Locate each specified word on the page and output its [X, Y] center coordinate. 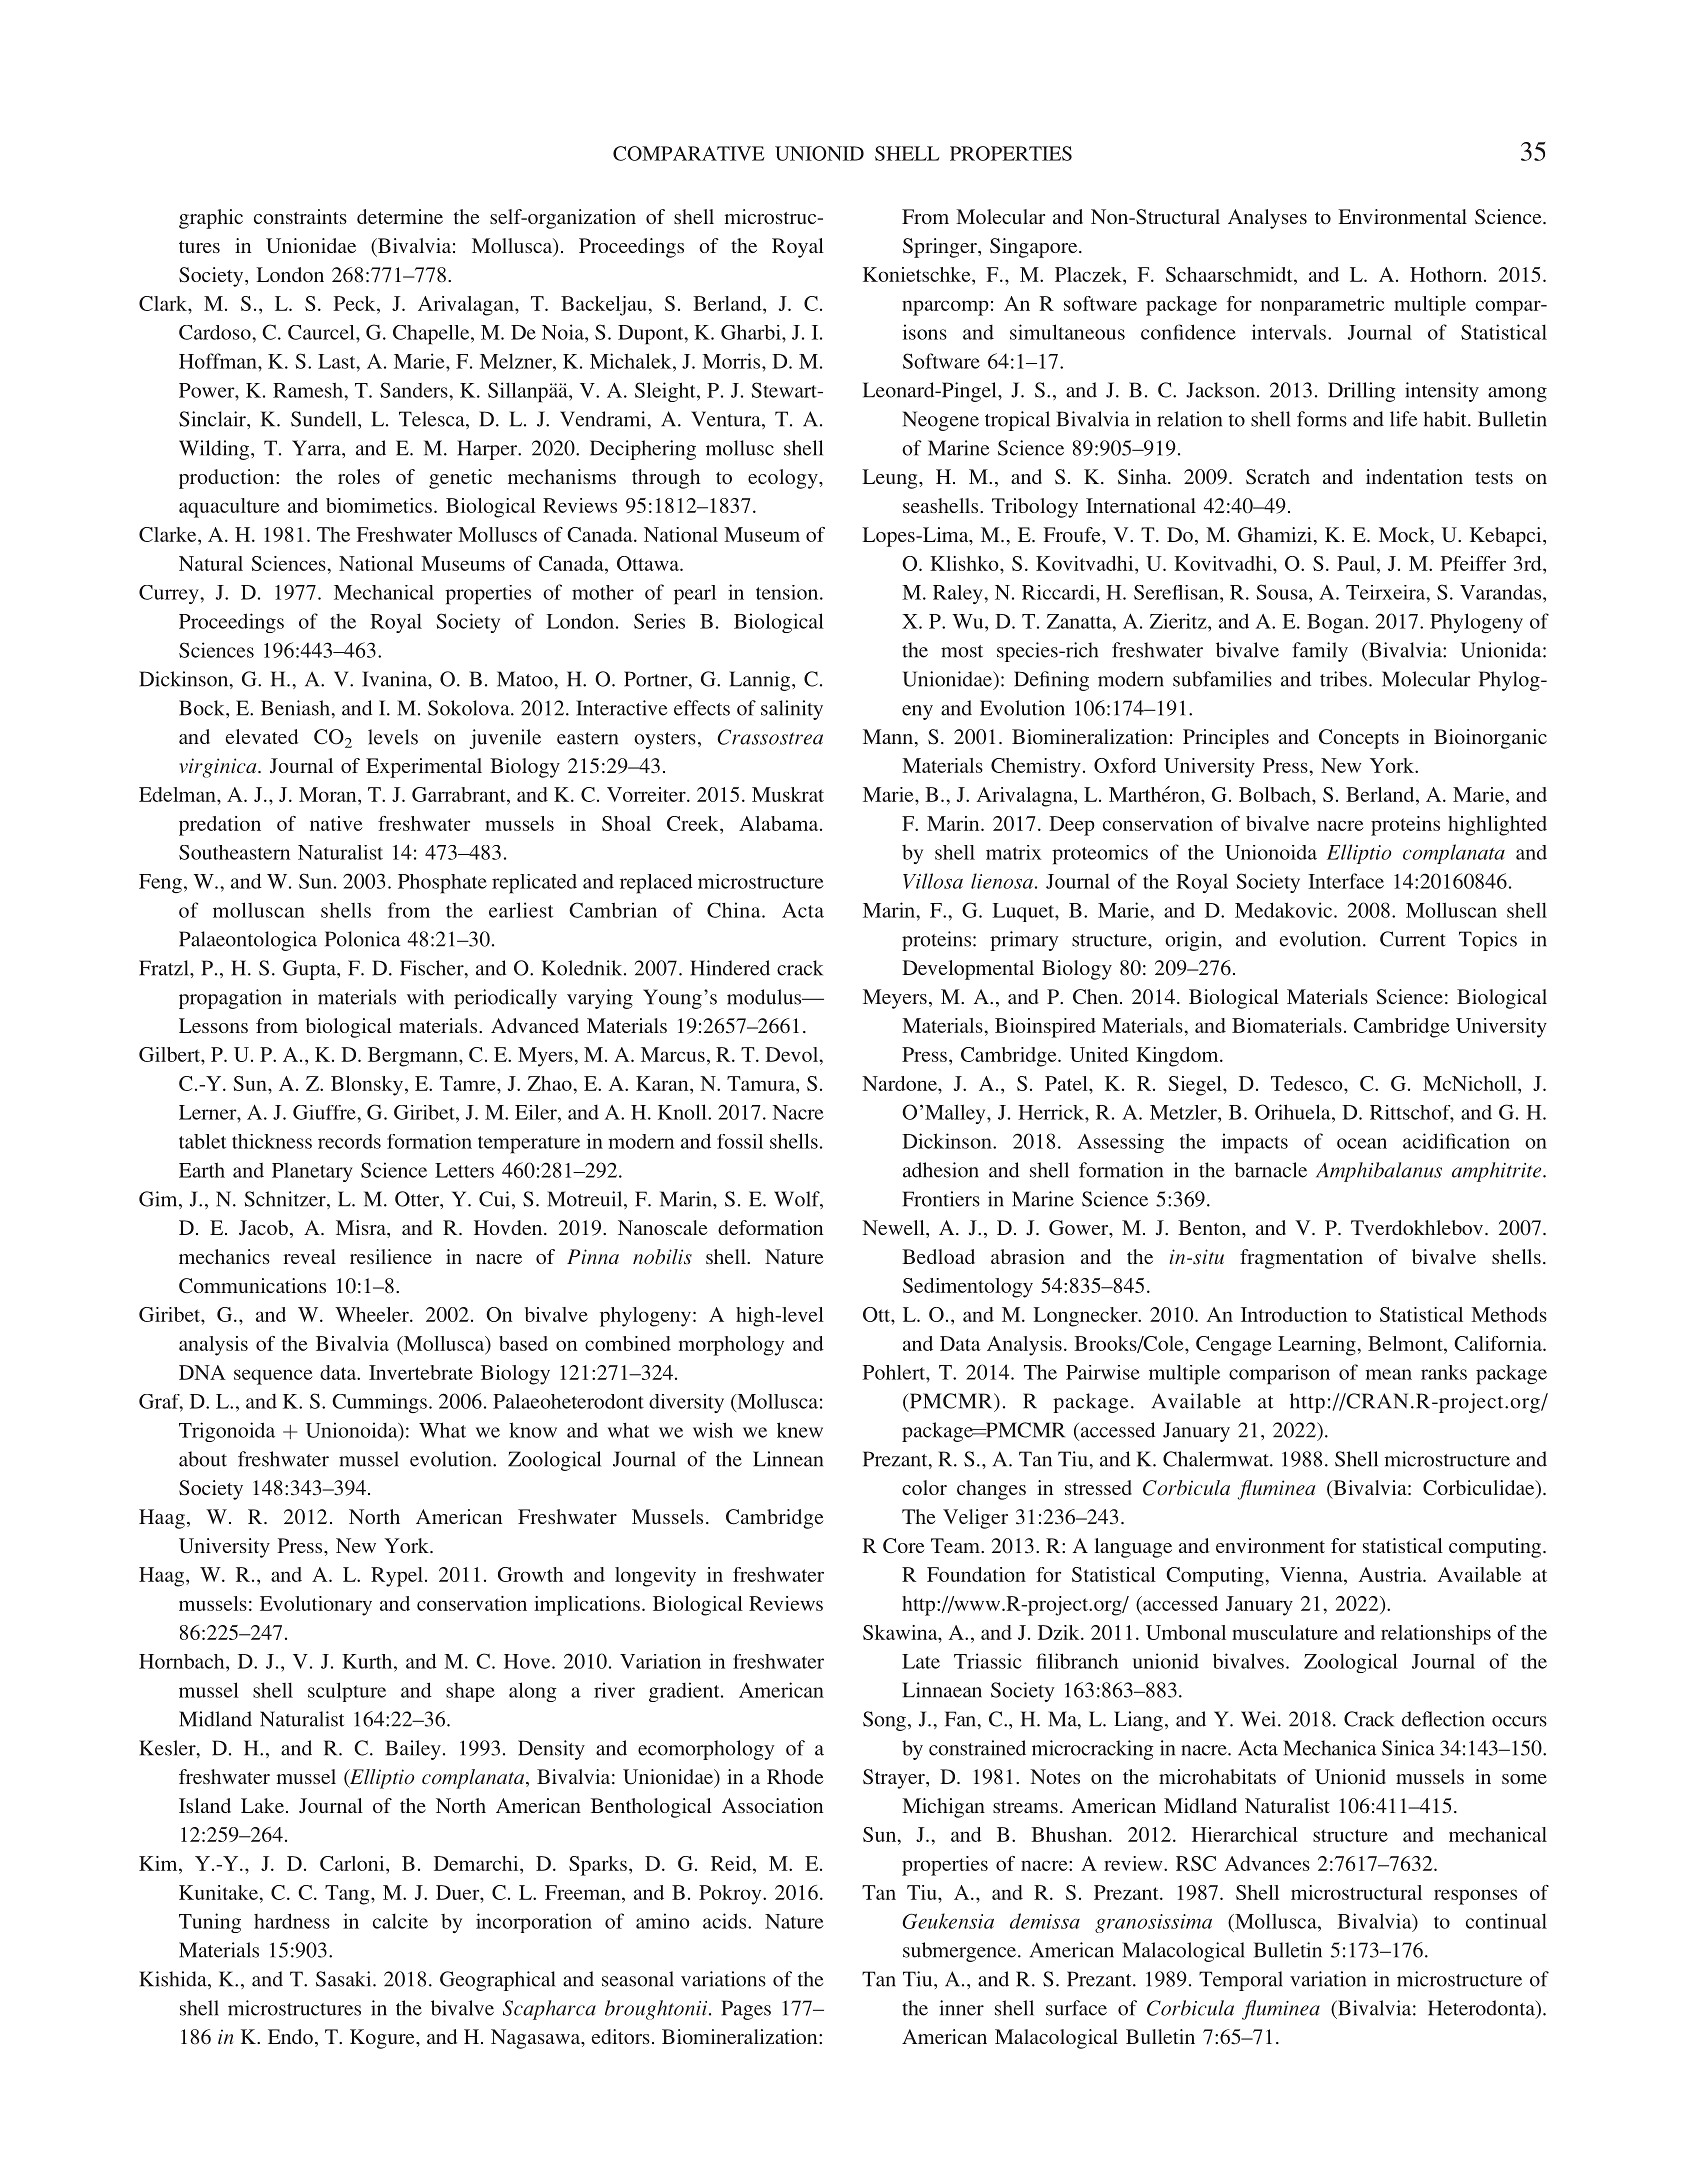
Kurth [368, 1661]
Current [1412, 939]
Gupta [310, 970]
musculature [1285, 1632]
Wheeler [373, 1314]
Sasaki [345, 1979]
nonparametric [1322, 306]
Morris [732, 361]
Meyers [895, 999]
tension [788, 592]
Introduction [1294, 1314]
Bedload [938, 1256]
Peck [355, 303]
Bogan [1336, 623]
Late [921, 1661]
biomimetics [379, 505]
